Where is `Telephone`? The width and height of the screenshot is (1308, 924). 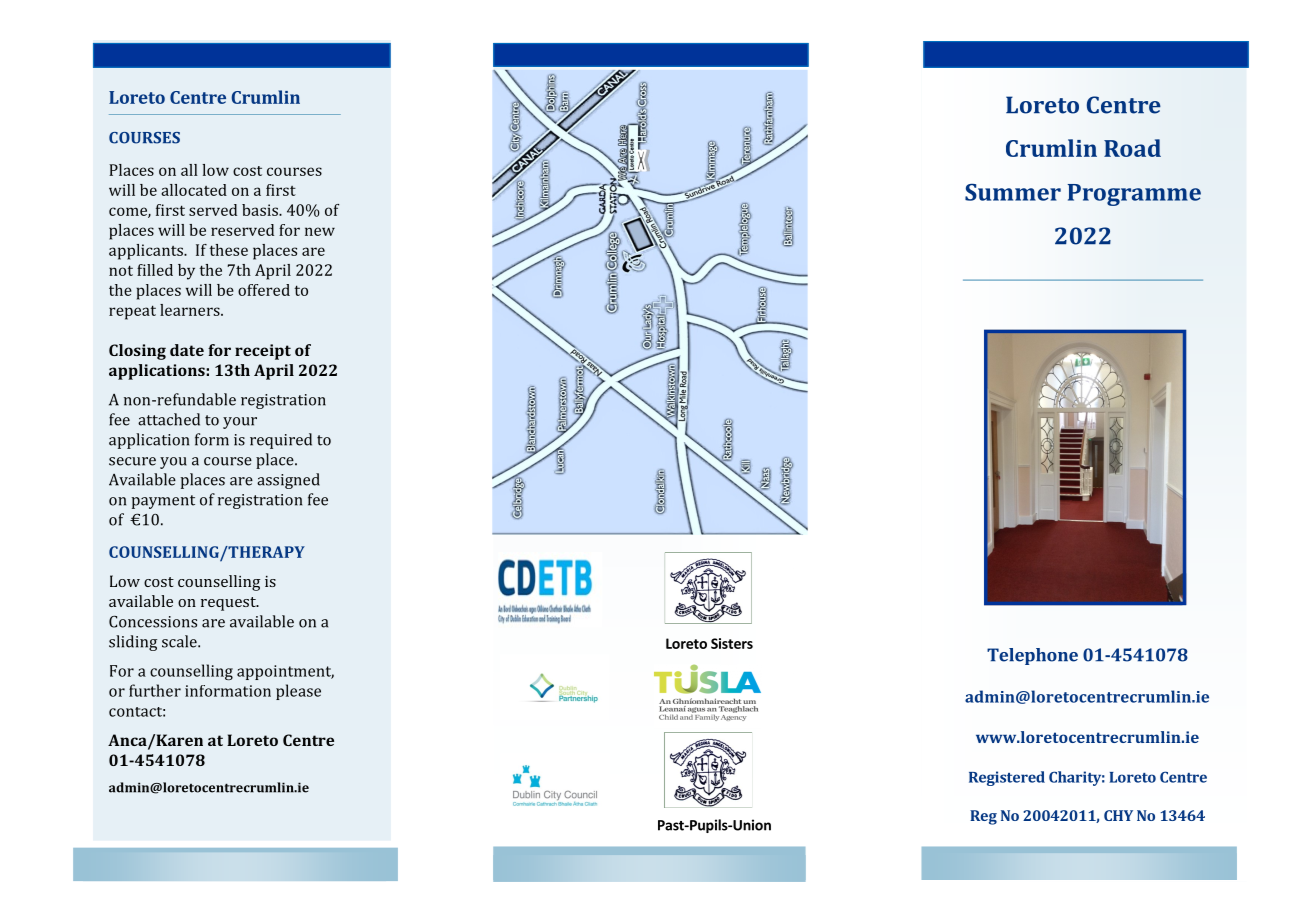 Telephone is located at coordinates (1032, 656).
